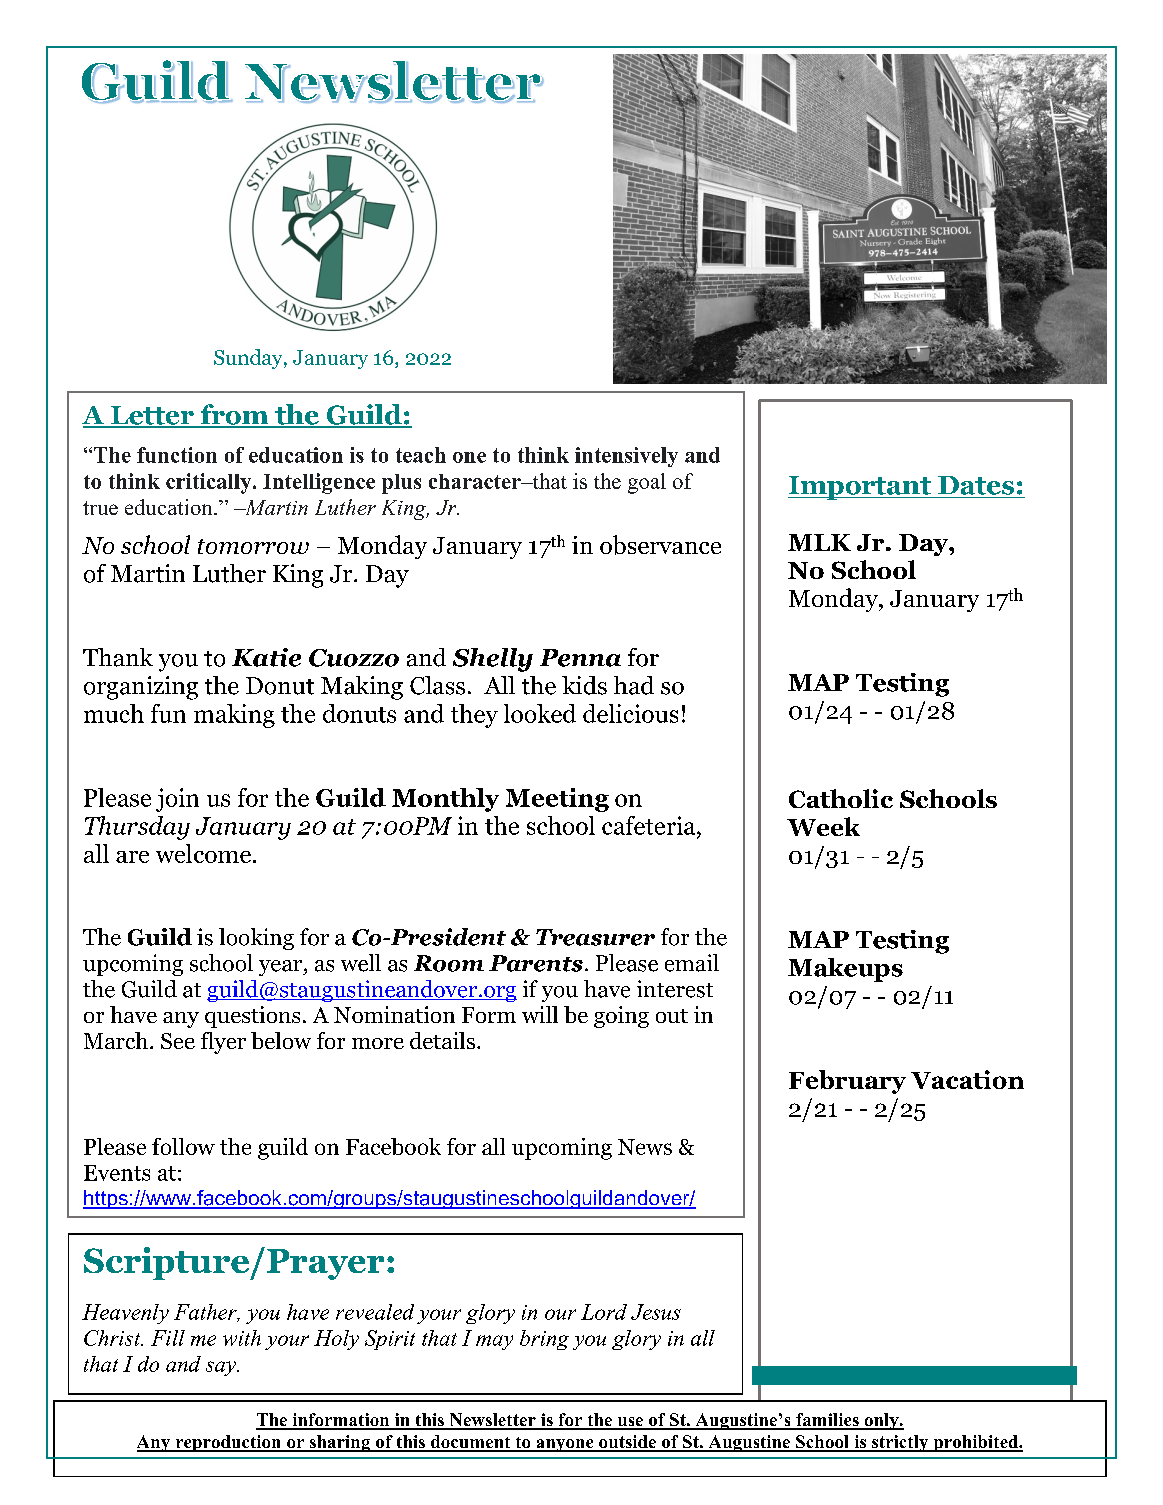 Image resolution: width=1163 pixels, height=1505 pixels. Describe the element at coordinates (823, 826) in the page. I see `Week` at that location.
